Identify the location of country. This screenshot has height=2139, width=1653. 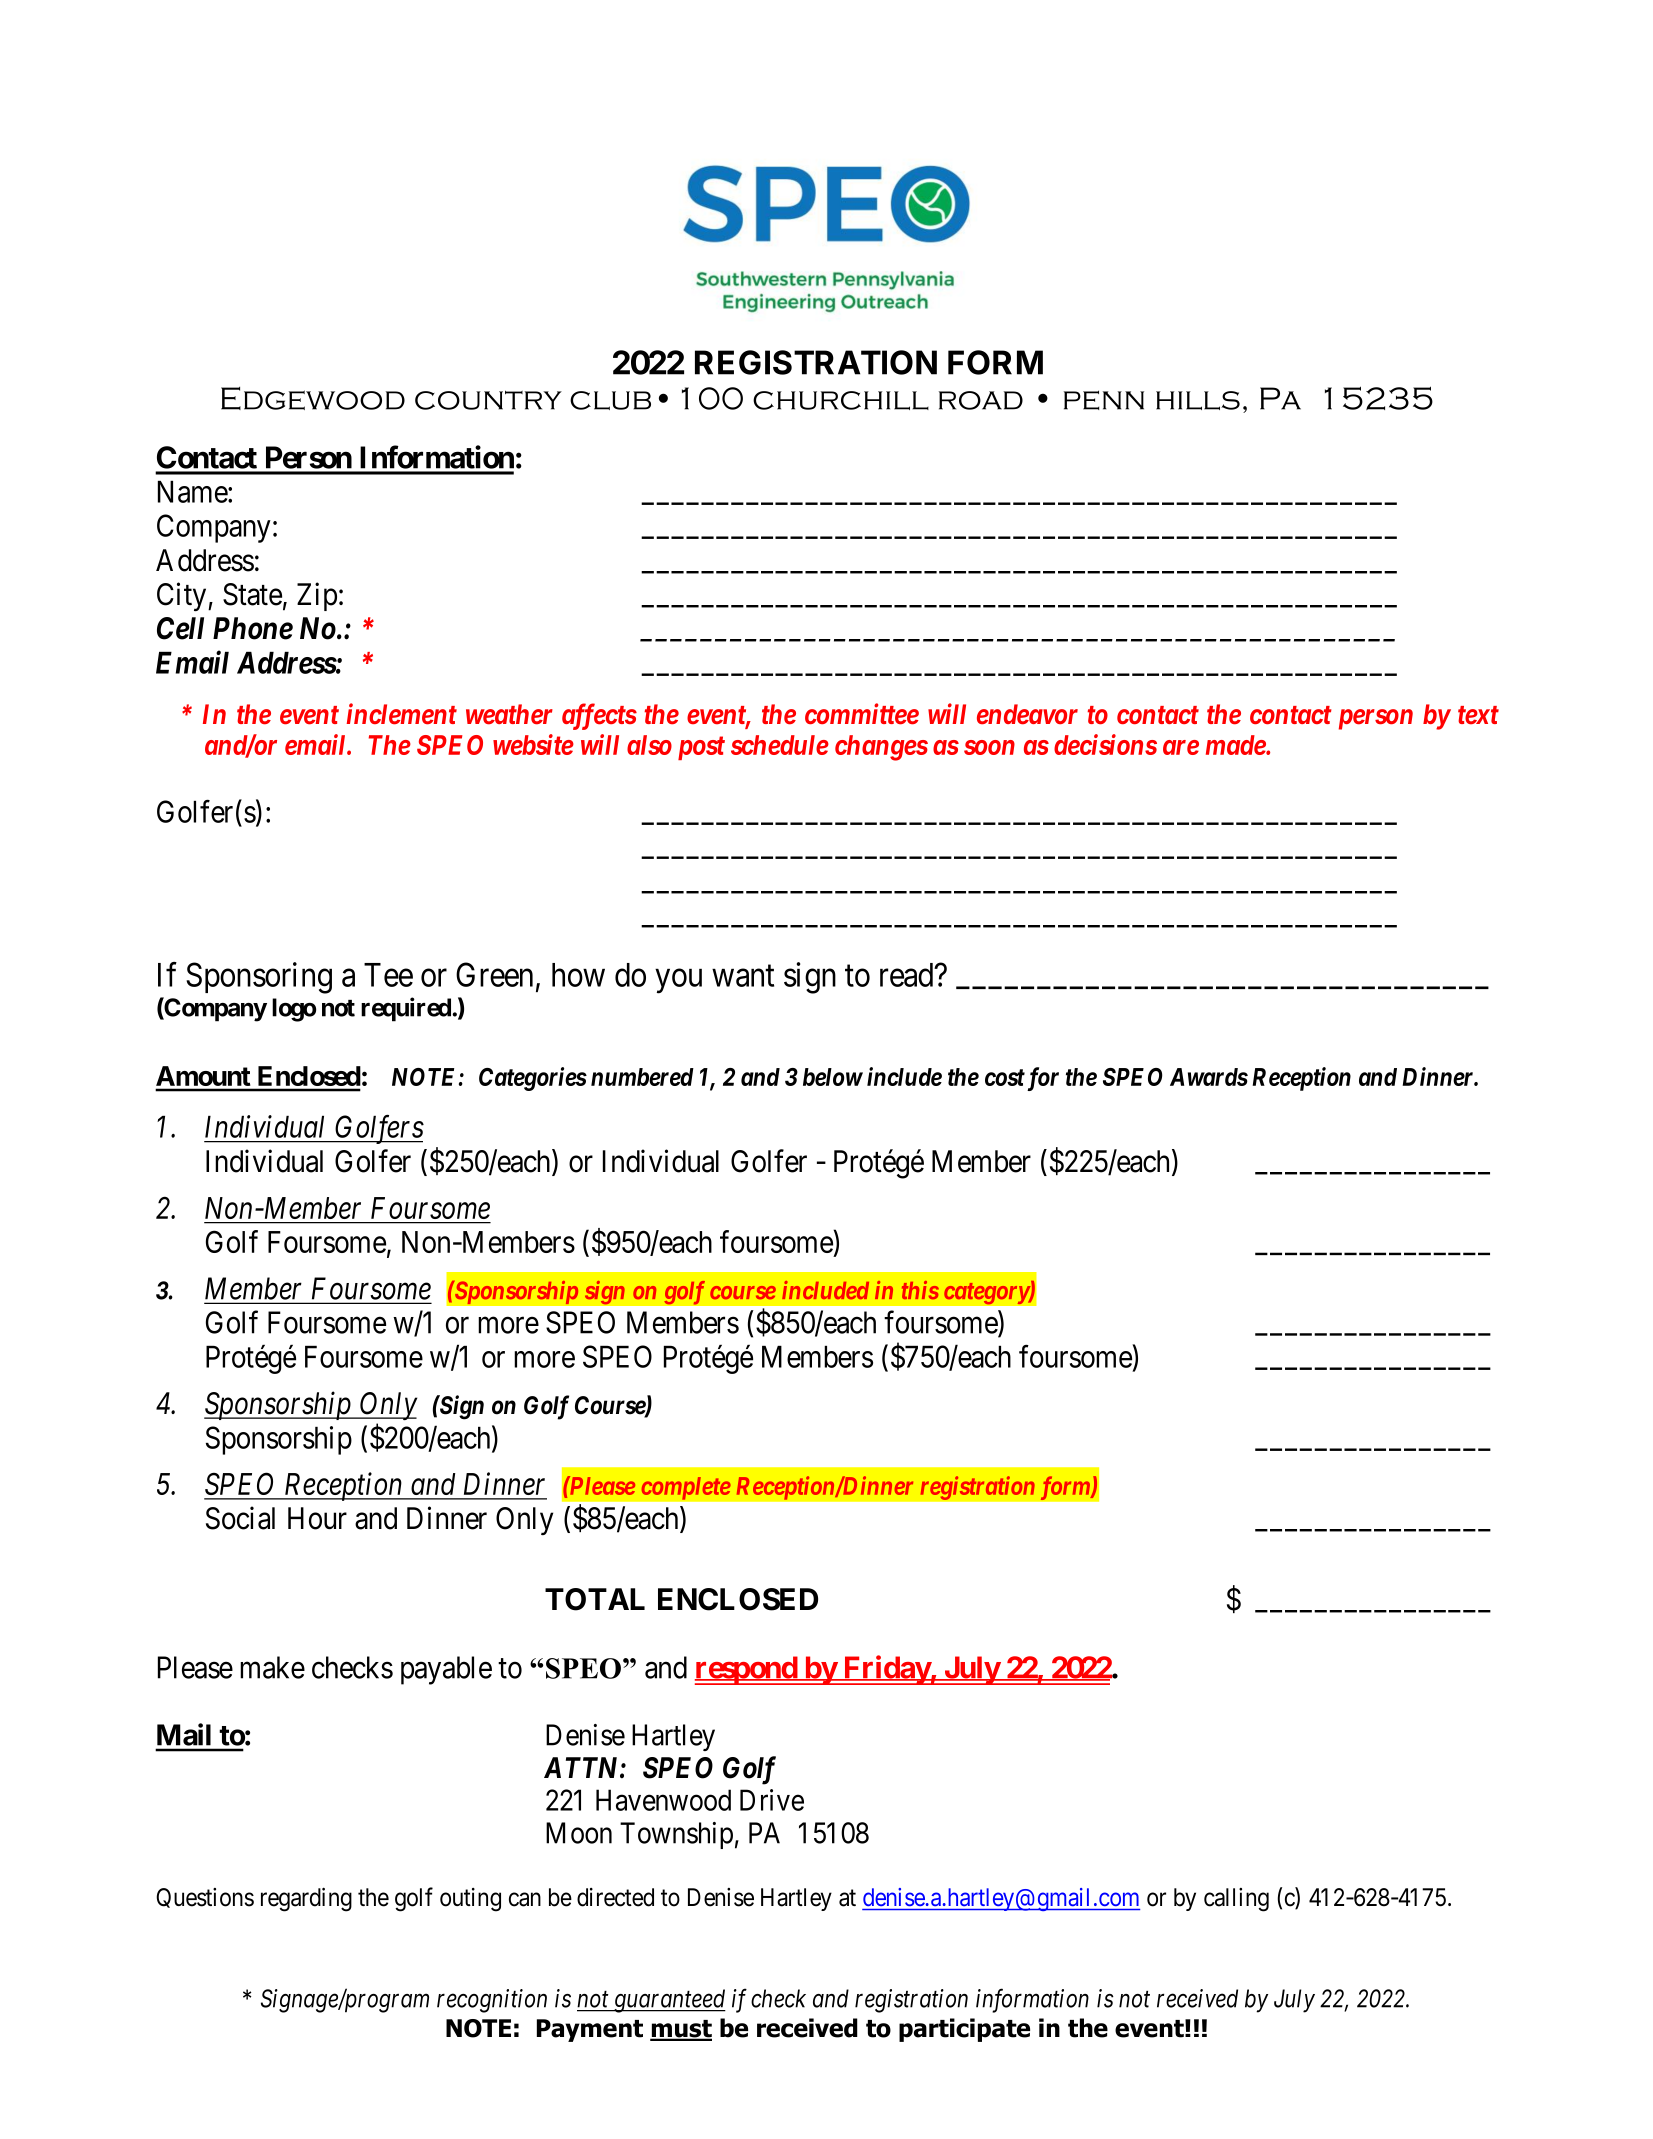
(488, 400).
